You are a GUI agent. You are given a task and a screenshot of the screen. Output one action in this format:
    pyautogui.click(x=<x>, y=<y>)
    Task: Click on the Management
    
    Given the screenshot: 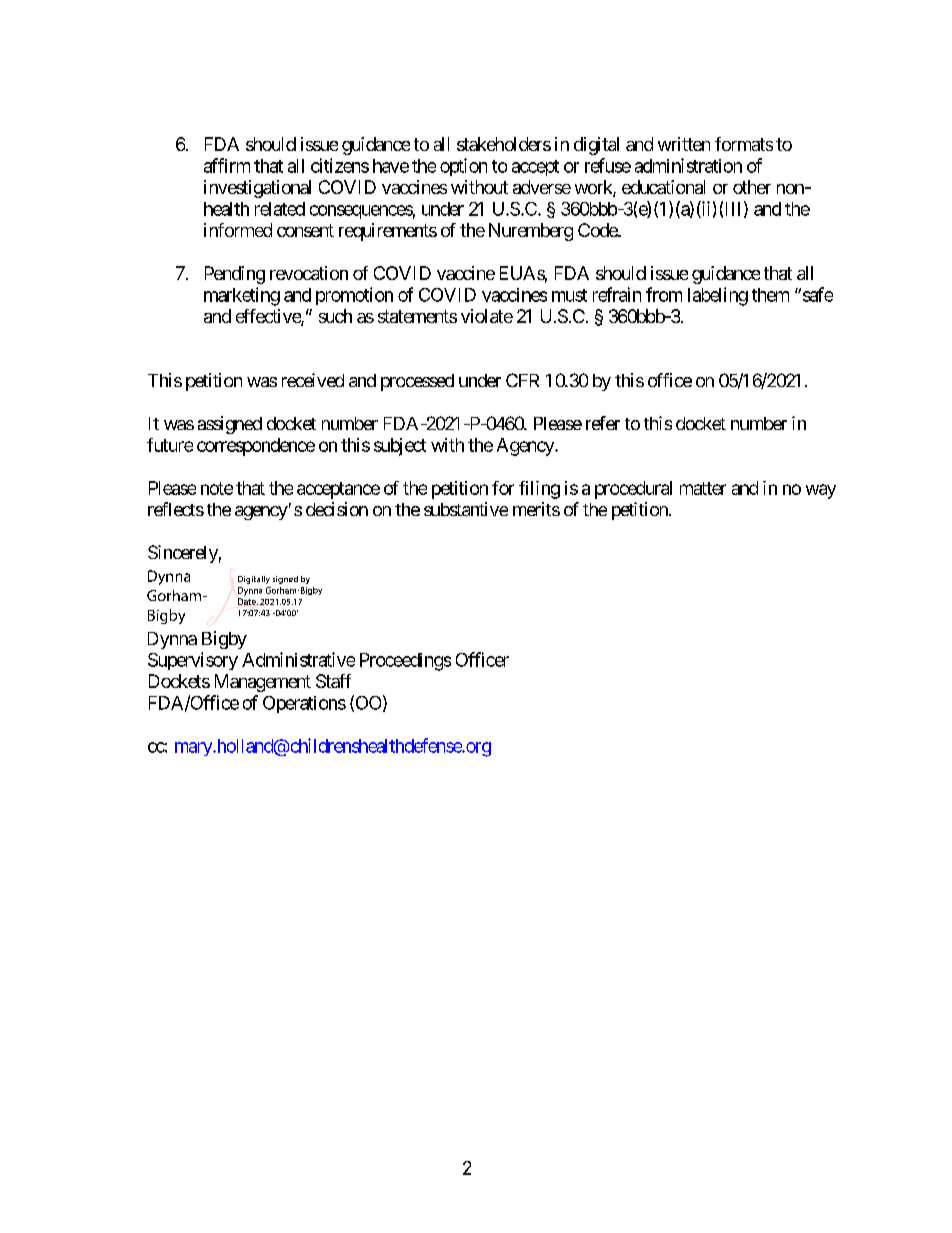 What is the action you would take?
    pyautogui.click(x=263, y=683)
